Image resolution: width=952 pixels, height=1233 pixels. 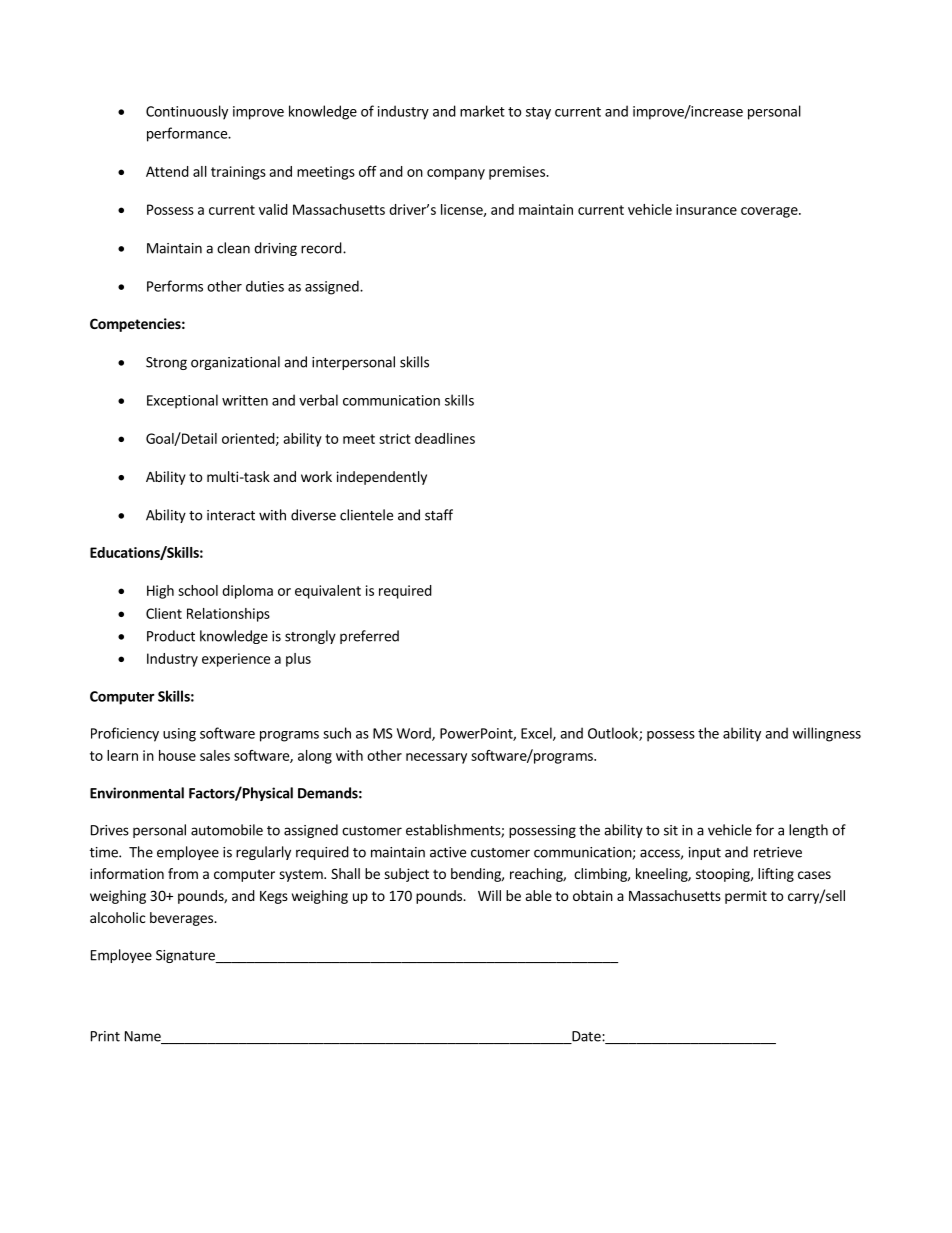 I want to click on preferred, so click(x=369, y=637).
